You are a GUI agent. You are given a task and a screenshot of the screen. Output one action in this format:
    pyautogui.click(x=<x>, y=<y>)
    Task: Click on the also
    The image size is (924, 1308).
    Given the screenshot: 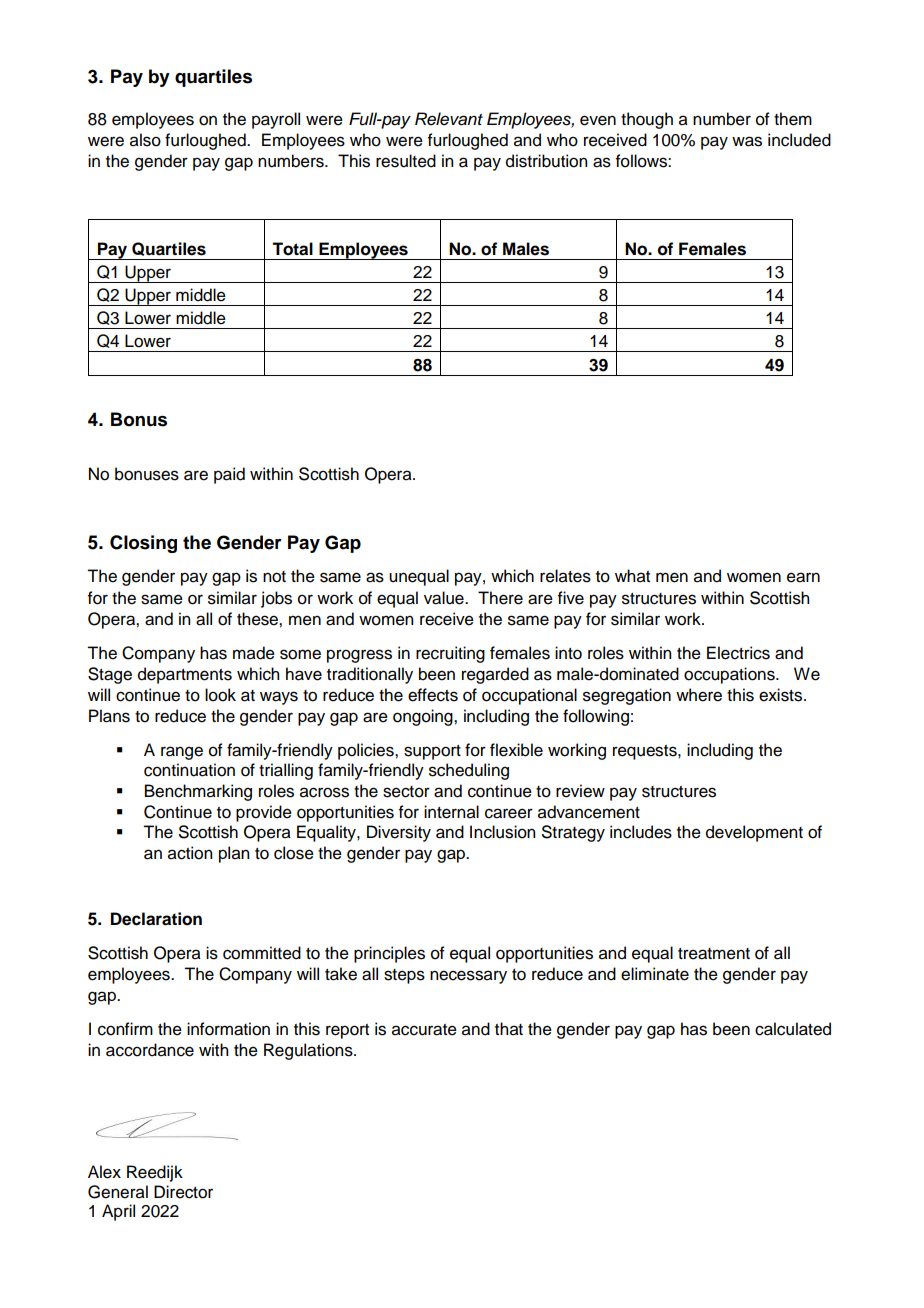 What is the action you would take?
    pyautogui.click(x=145, y=140)
